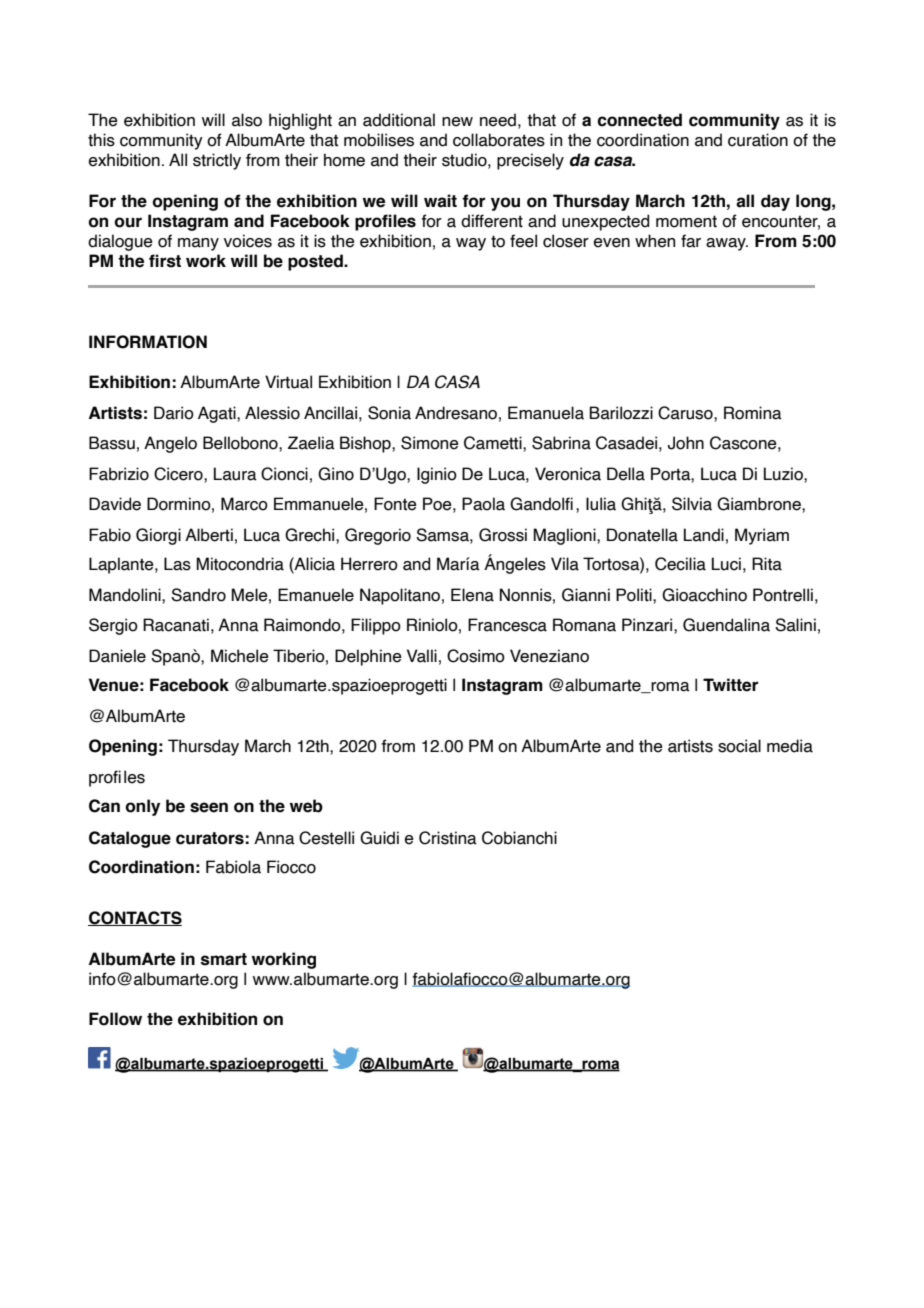 This page has height=1308, width=924. I want to click on strictly, so click(217, 161).
